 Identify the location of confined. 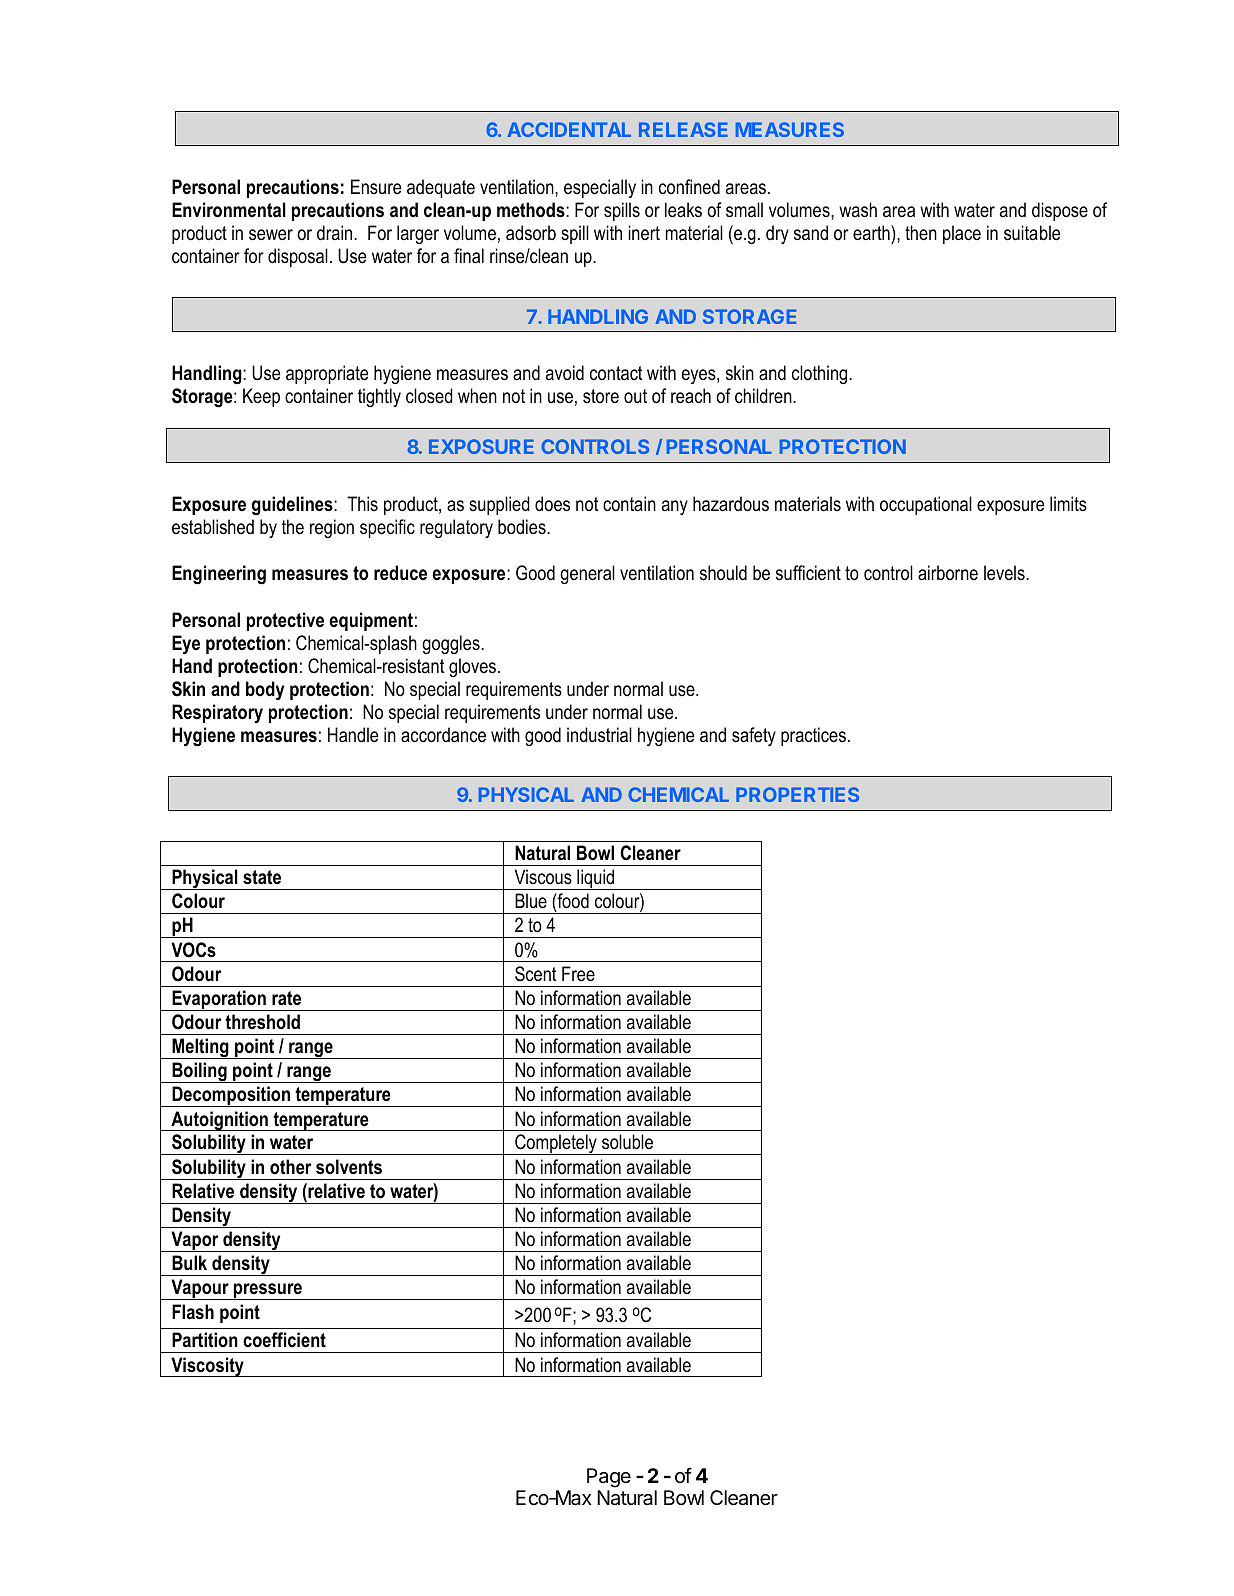
(689, 187).
